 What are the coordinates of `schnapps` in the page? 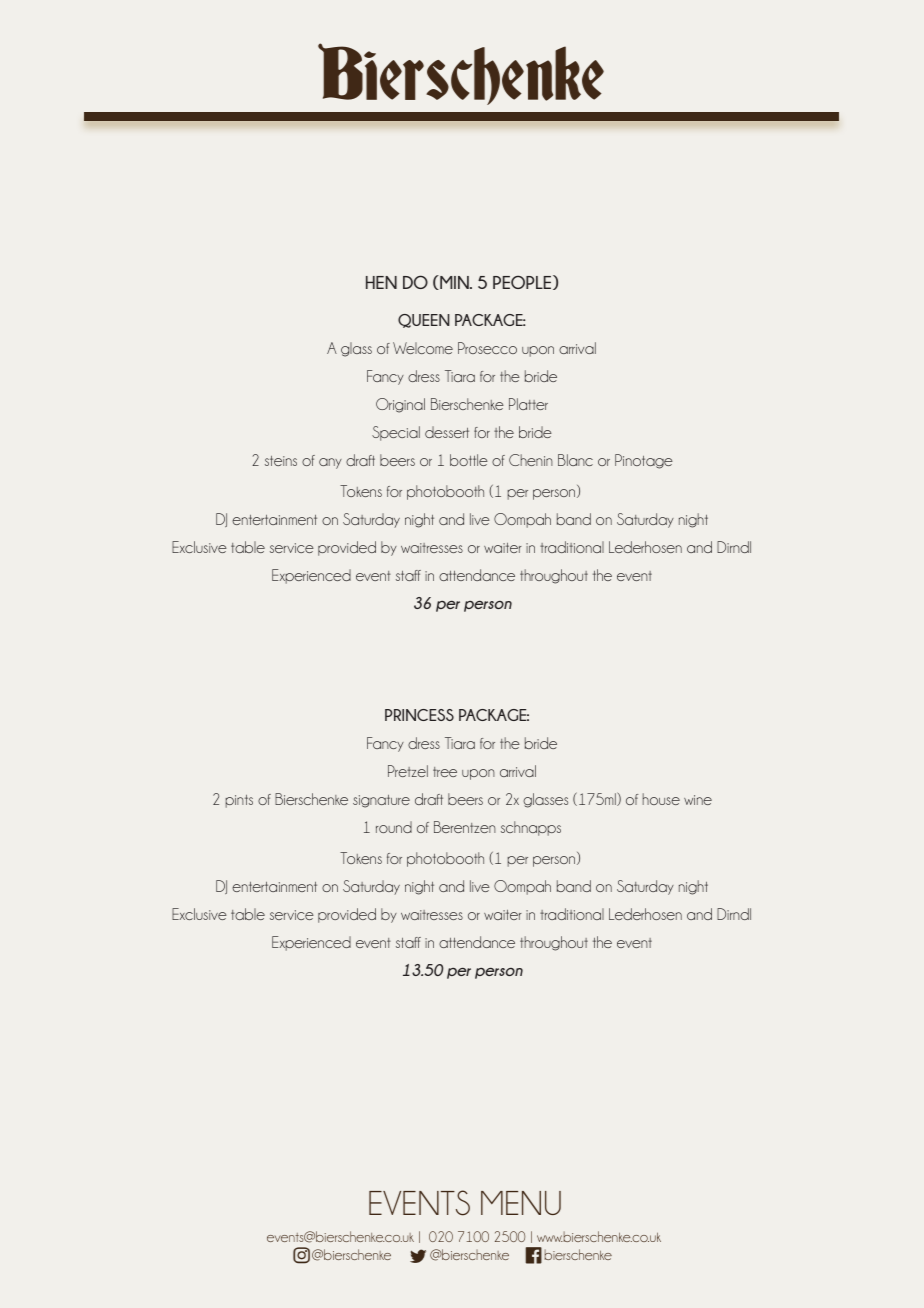 It's located at (531, 828).
